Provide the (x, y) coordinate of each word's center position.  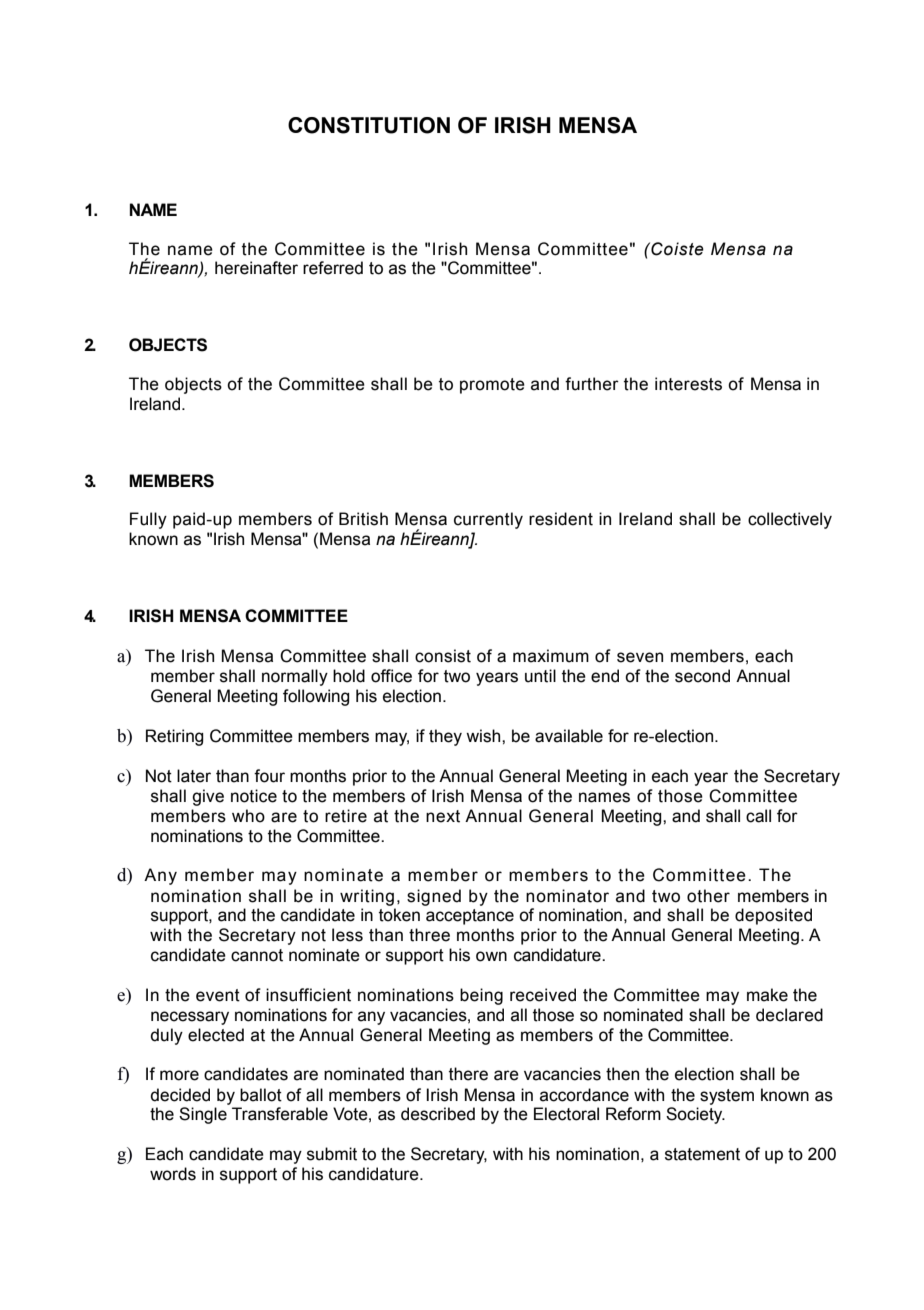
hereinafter (256, 268)
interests (688, 384)
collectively (790, 520)
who (248, 816)
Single (203, 1115)
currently (488, 520)
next (443, 816)
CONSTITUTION (369, 125)
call (758, 816)
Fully (148, 520)
